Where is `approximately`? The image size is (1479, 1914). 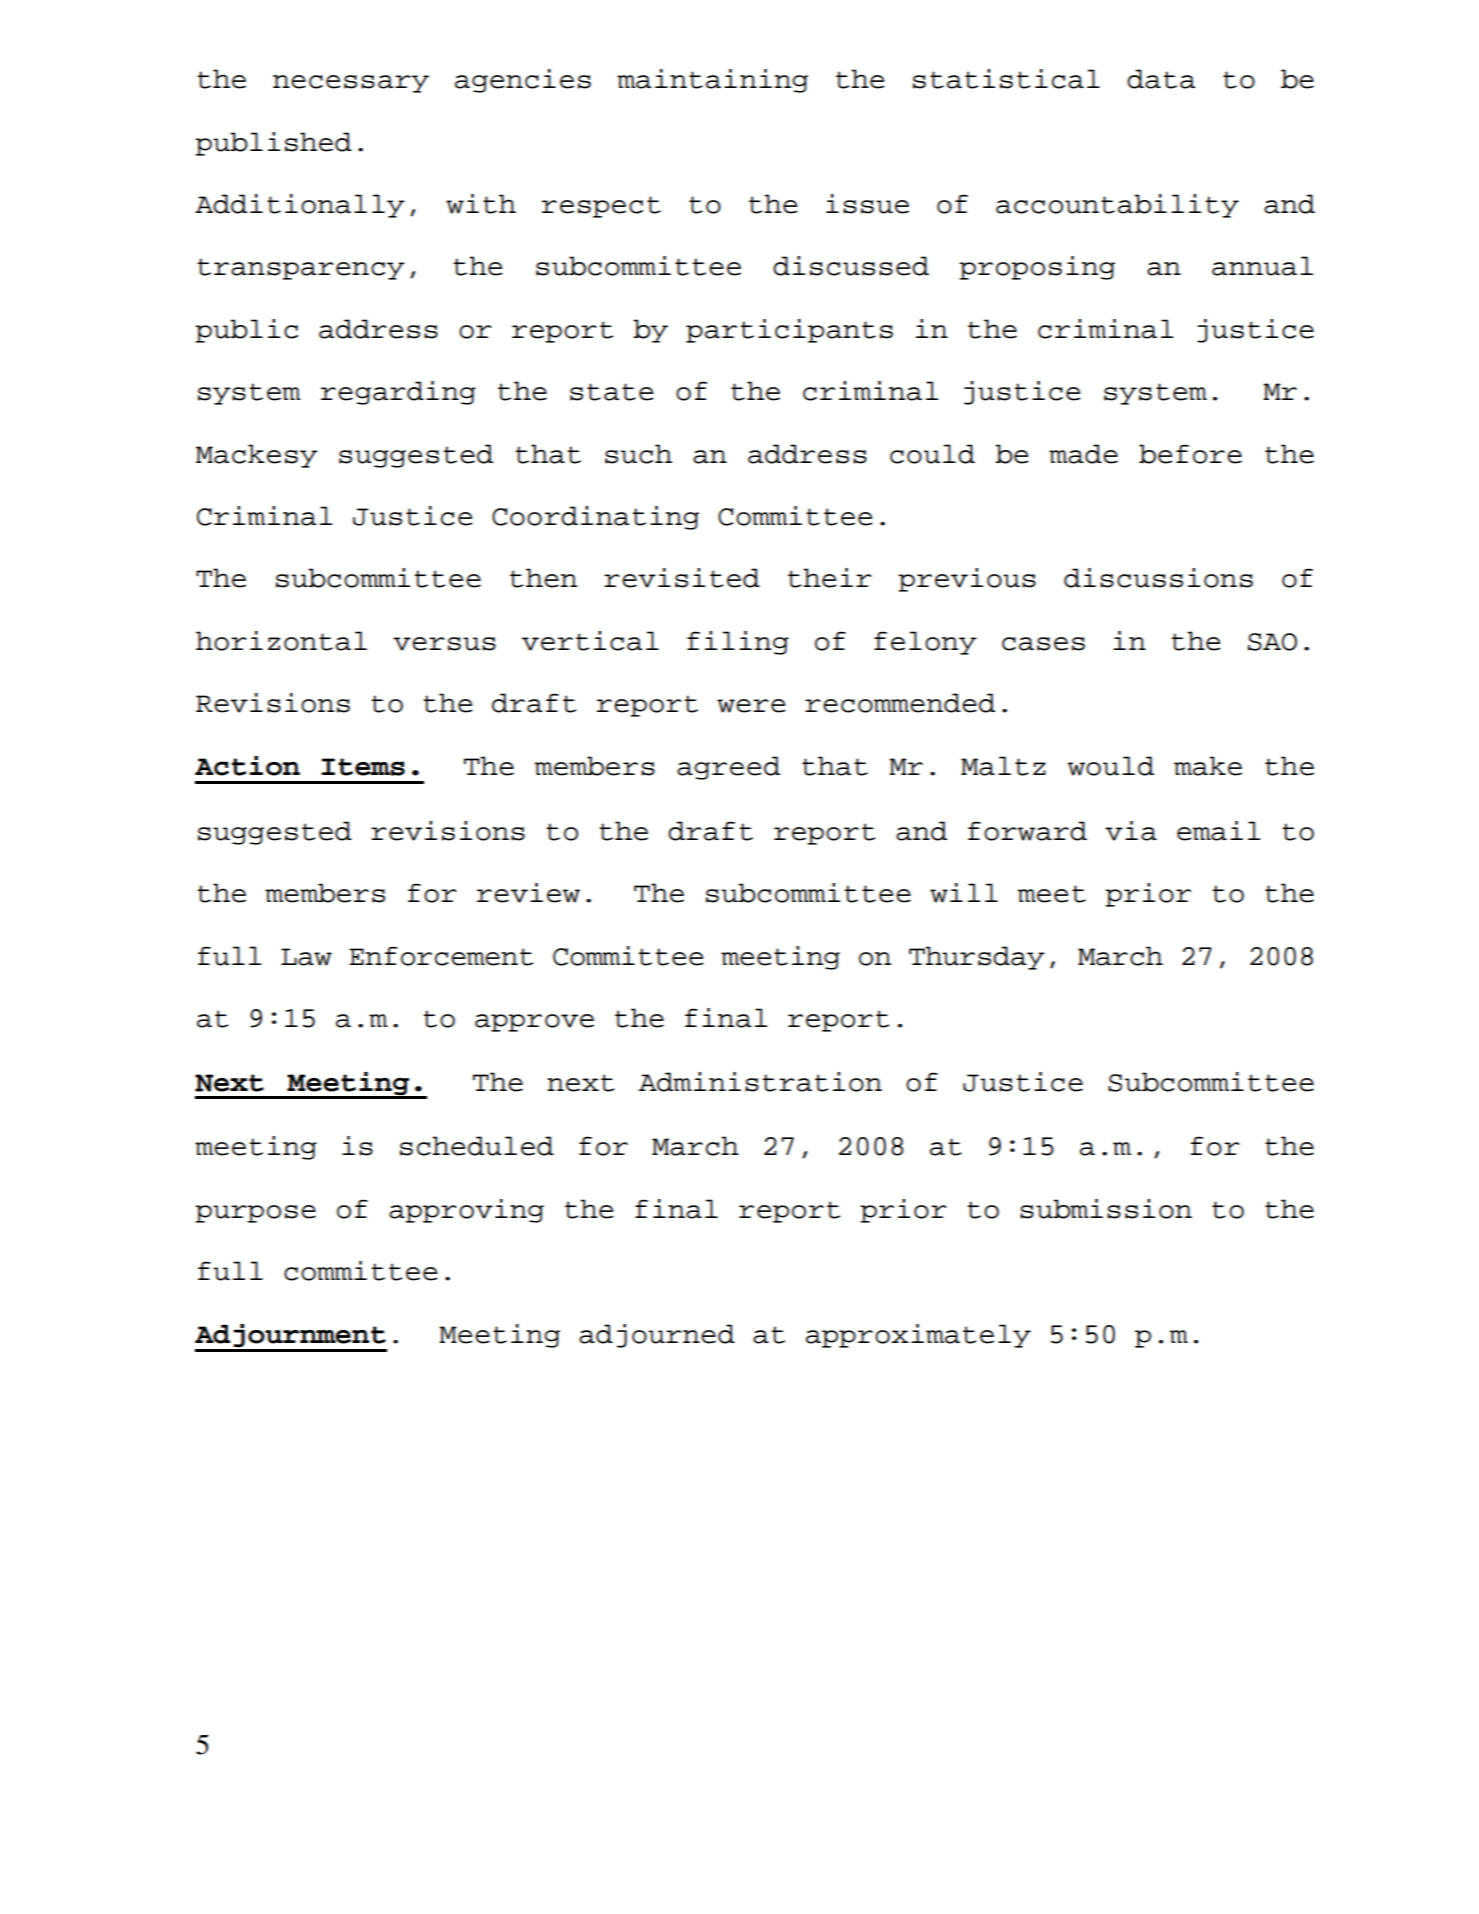 approximately is located at coordinates (918, 1336).
